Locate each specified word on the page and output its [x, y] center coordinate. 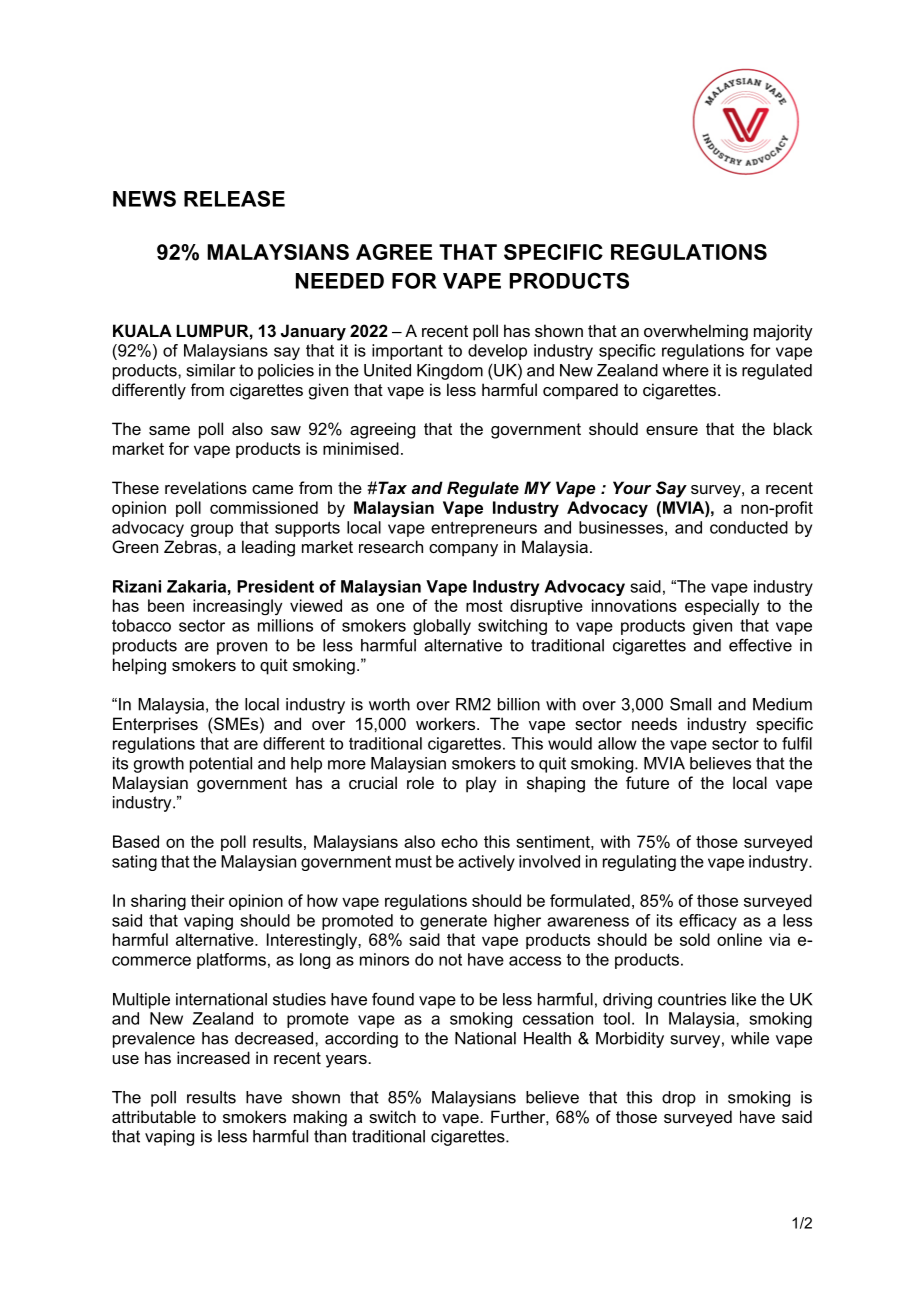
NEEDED [340, 281]
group [212, 530]
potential [221, 765]
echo [459, 841]
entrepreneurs [484, 529]
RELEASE [234, 198]
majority [783, 332]
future [647, 782]
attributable [154, 1116]
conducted [749, 527]
